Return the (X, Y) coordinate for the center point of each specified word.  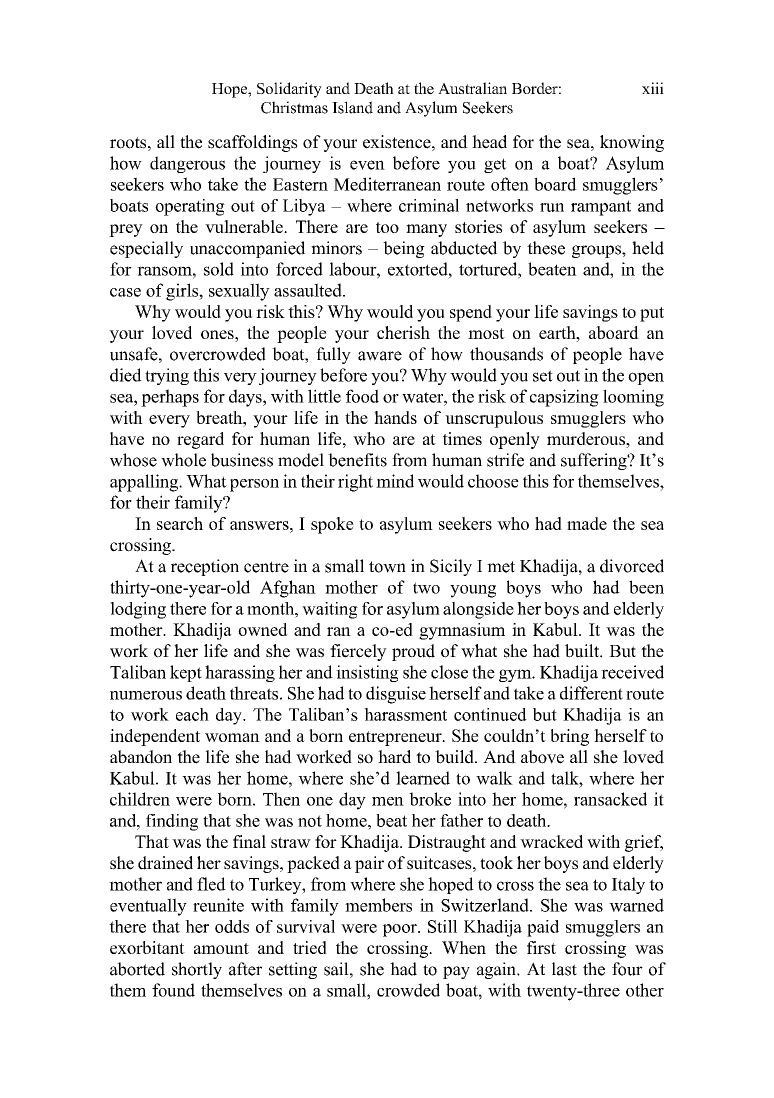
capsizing (564, 398)
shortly (197, 970)
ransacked (610, 799)
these (546, 248)
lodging (138, 610)
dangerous (187, 164)
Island (352, 107)
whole (183, 460)
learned (423, 778)
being (404, 249)
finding (172, 822)
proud (413, 652)
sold (219, 269)
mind (395, 481)
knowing (632, 143)
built (583, 651)
